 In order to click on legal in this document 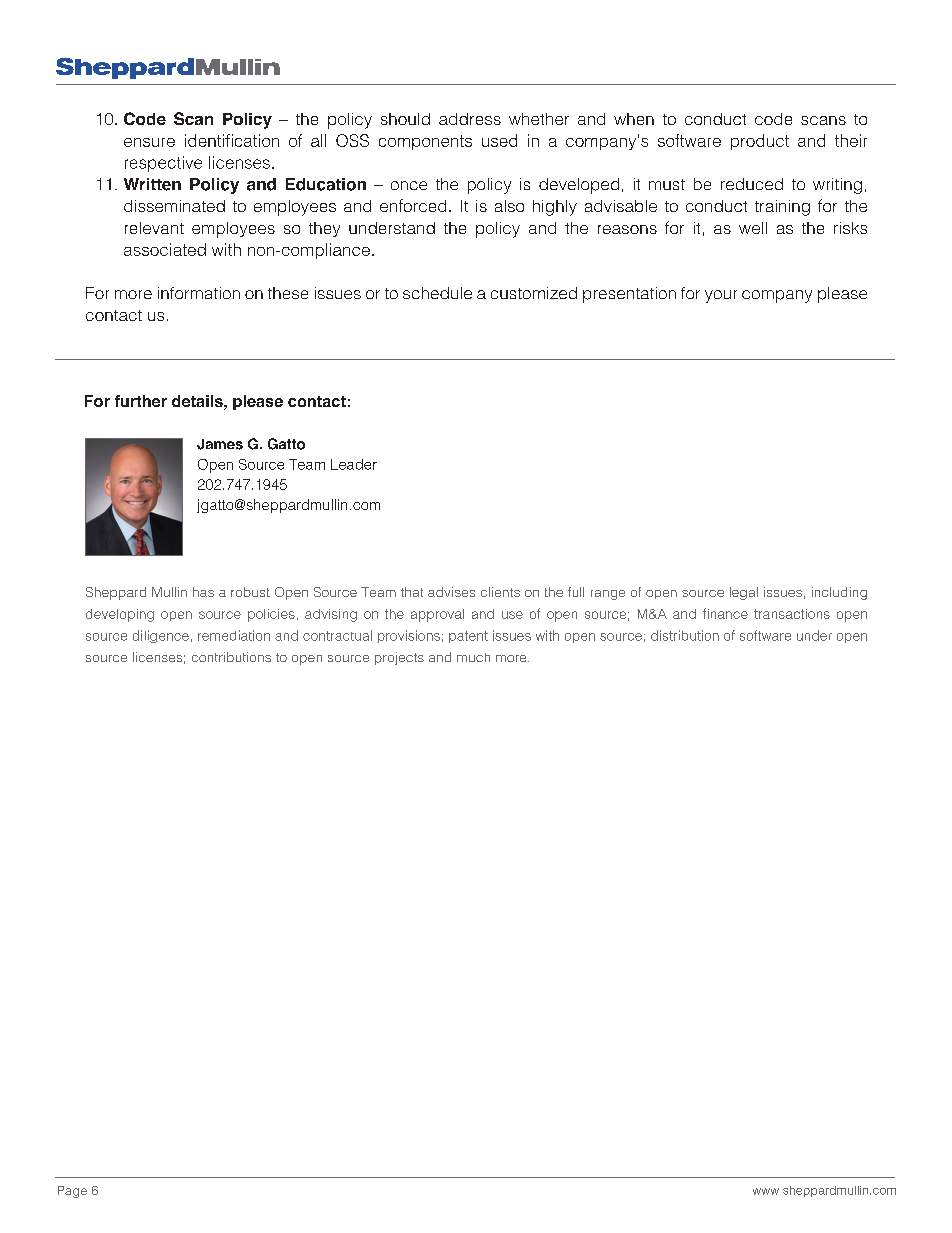, I will do `click(744, 593)`.
